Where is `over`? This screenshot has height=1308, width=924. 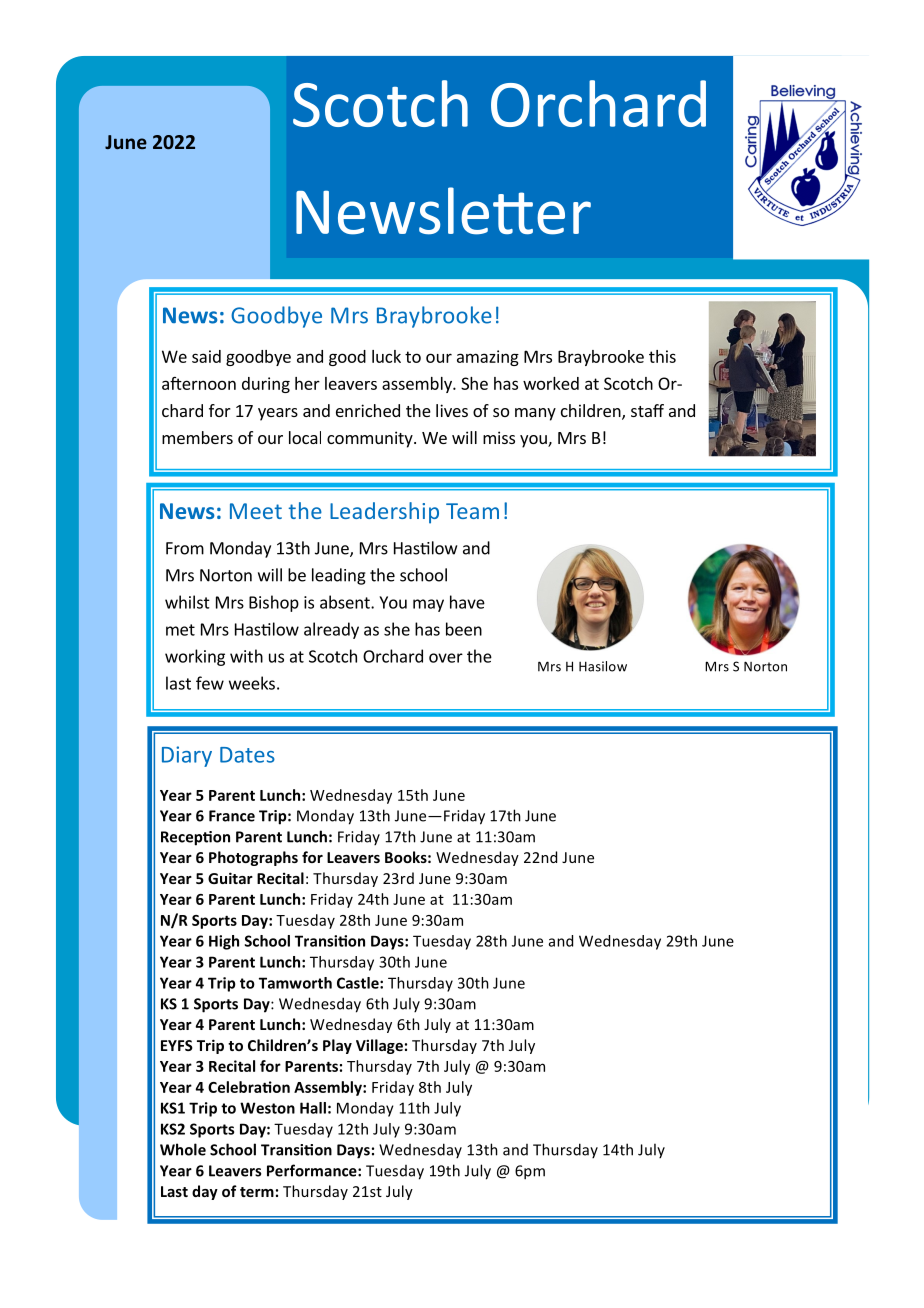
over is located at coordinates (446, 658).
